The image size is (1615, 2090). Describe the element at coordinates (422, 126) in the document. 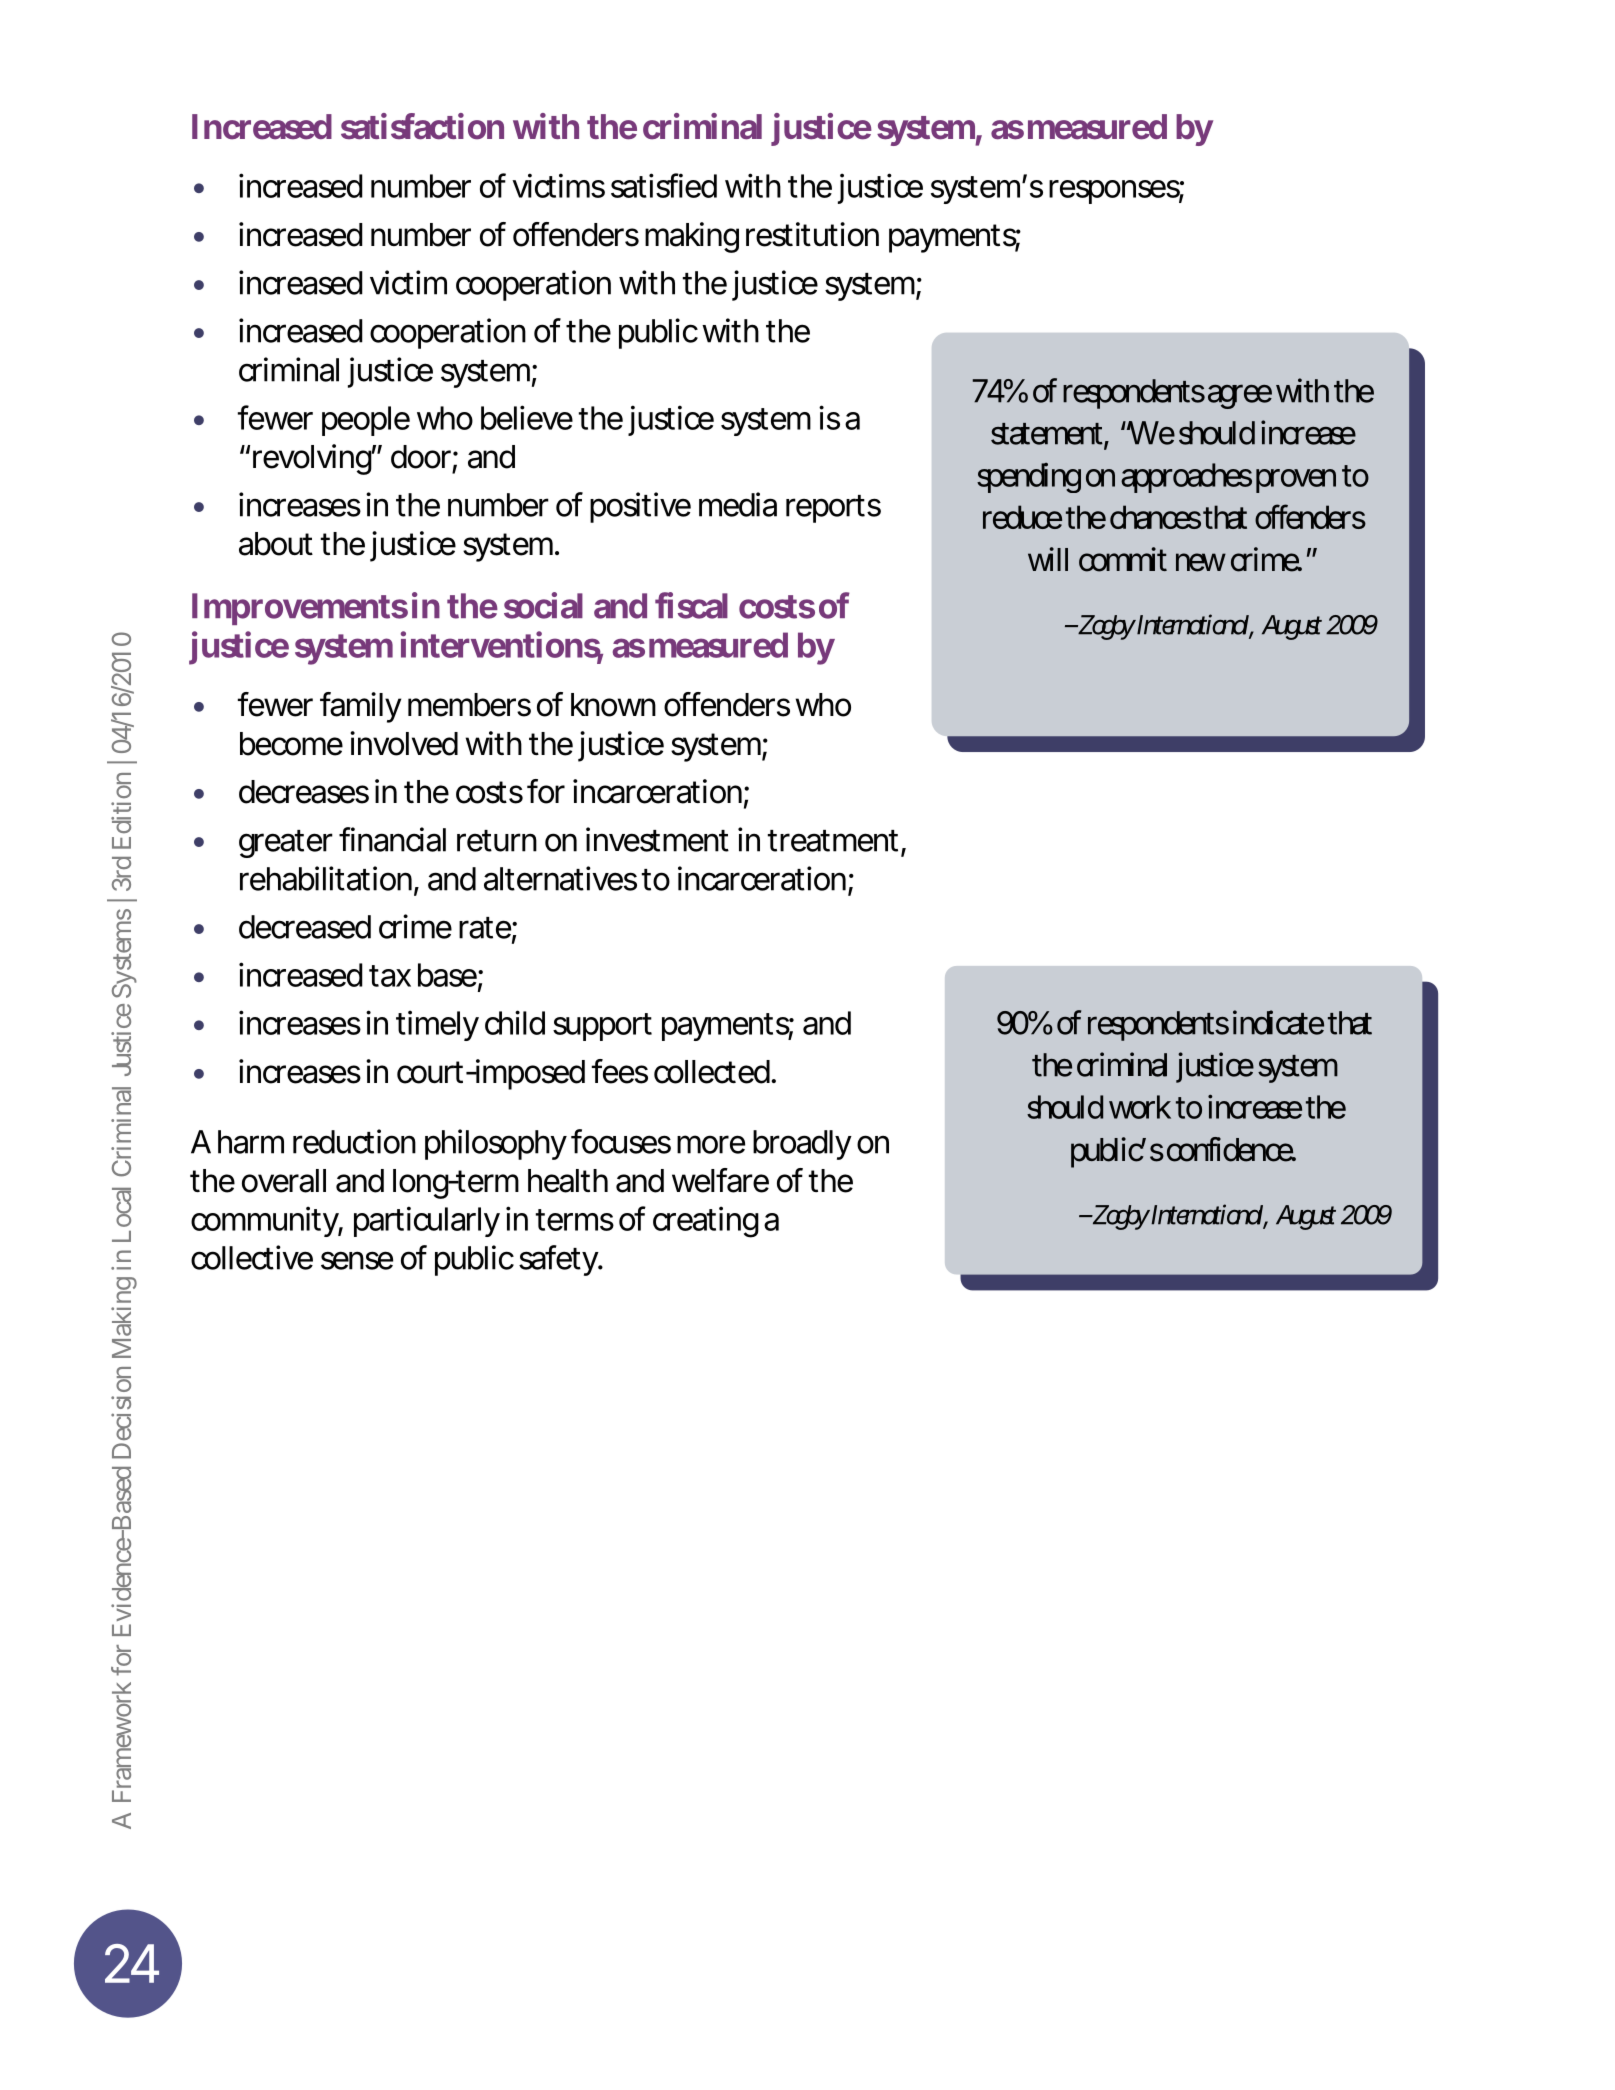

I see `satisfaction` at that location.
